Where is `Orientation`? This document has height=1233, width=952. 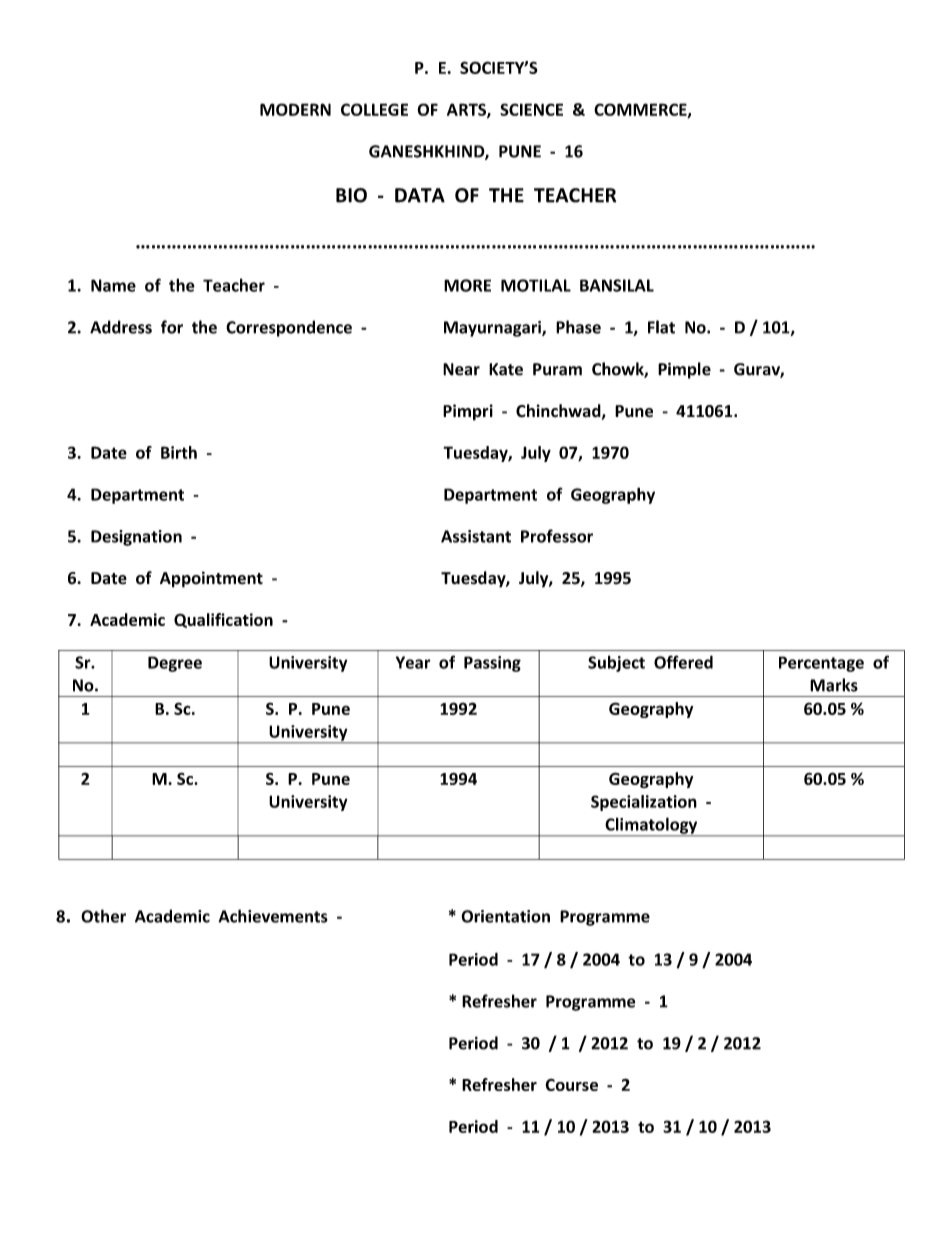 Orientation is located at coordinates (505, 916).
